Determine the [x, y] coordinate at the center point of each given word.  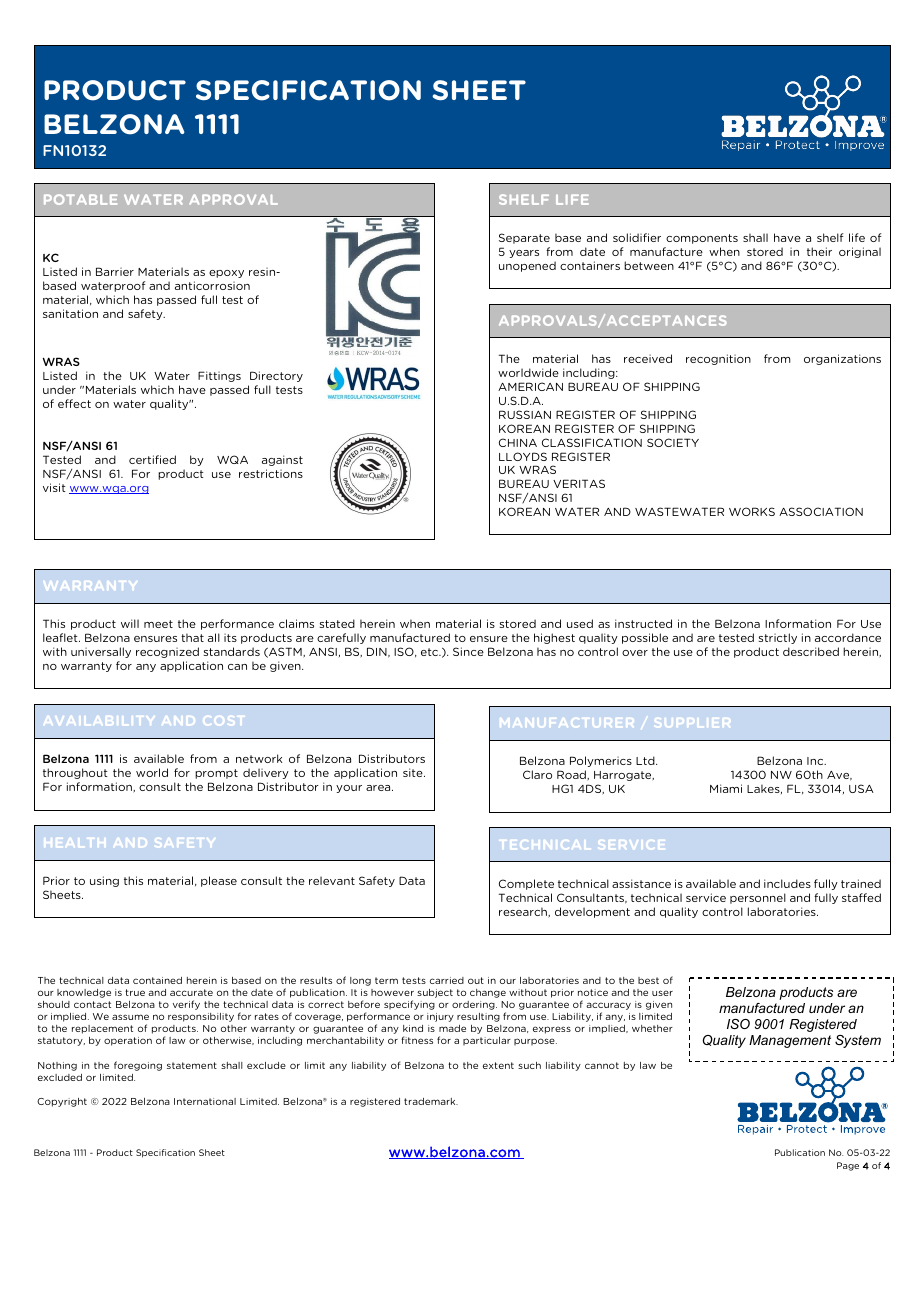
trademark [431, 1101]
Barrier [115, 271]
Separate [524, 238]
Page [848, 1166]
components [702, 239]
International [205, 1101]
